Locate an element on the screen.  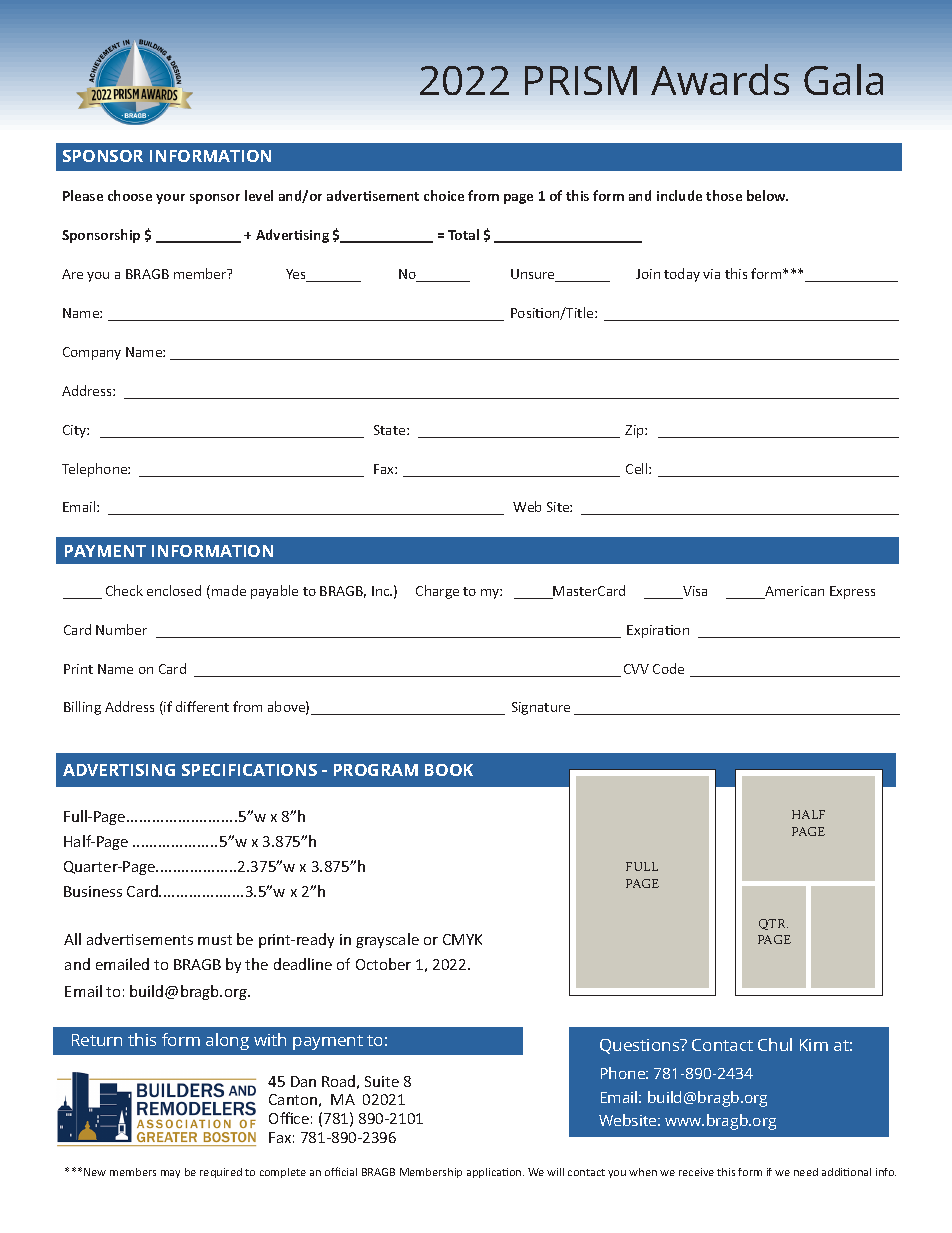
may is located at coordinates (170, 1174).
